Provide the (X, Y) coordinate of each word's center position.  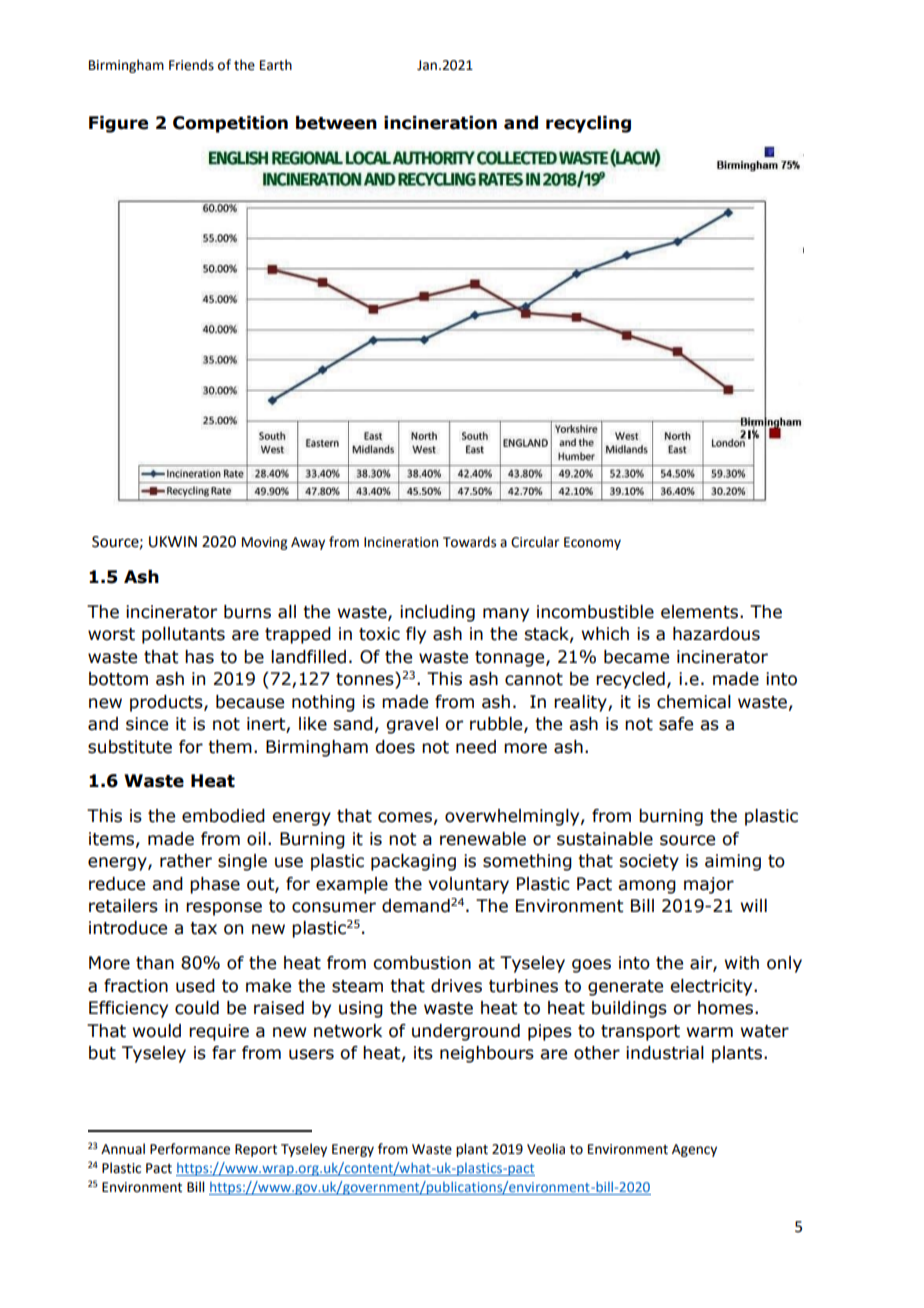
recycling (588, 124)
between (336, 123)
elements (701, 612)
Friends (191, 65)
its (423, 1053)
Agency (694, 1150)
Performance (190, 1149)
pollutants (183, 635)
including (437, 613)
